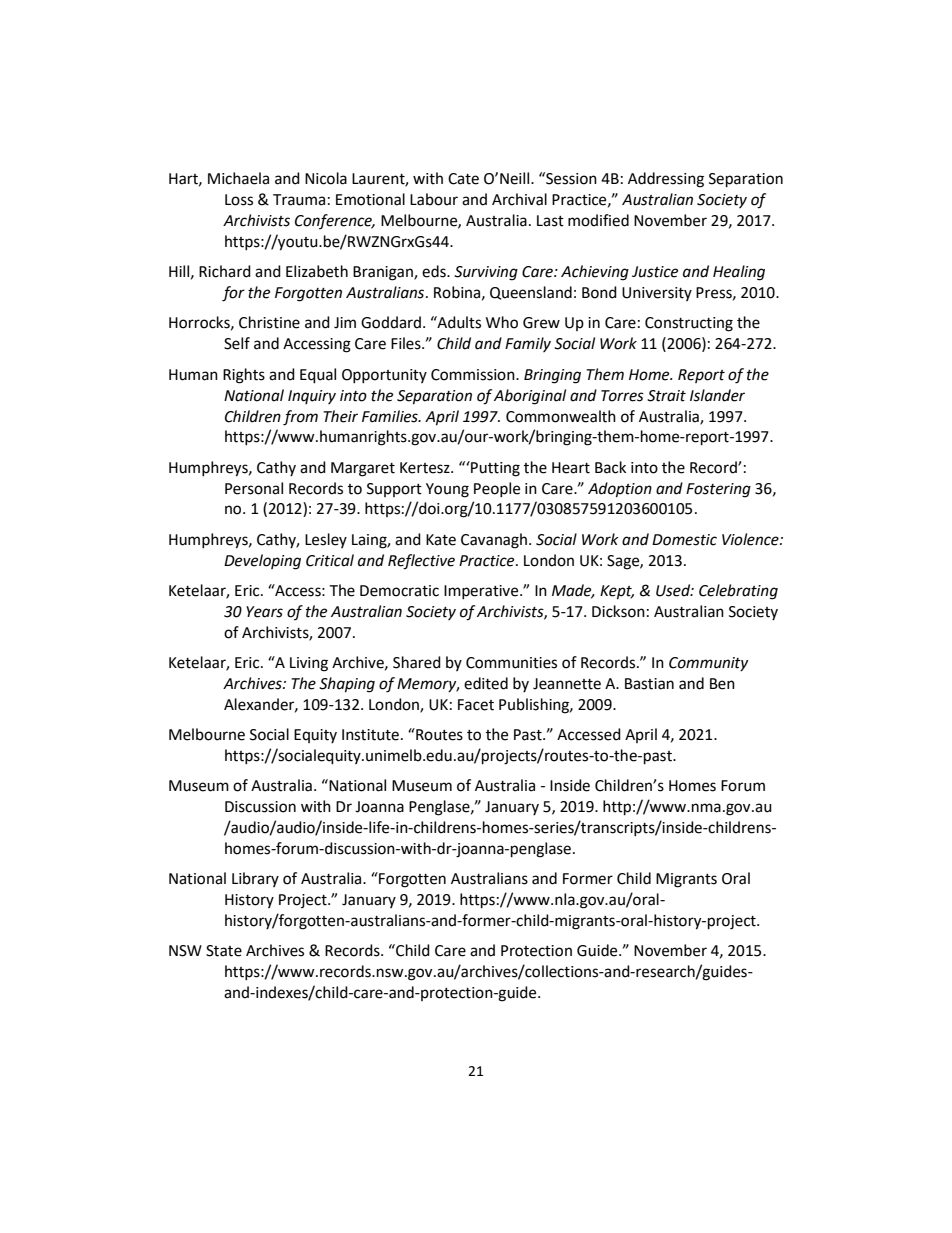  What do you see at coordinates (299, 200) in the screenshot?
I see `Trauma` at bounding box center [299, 200].
